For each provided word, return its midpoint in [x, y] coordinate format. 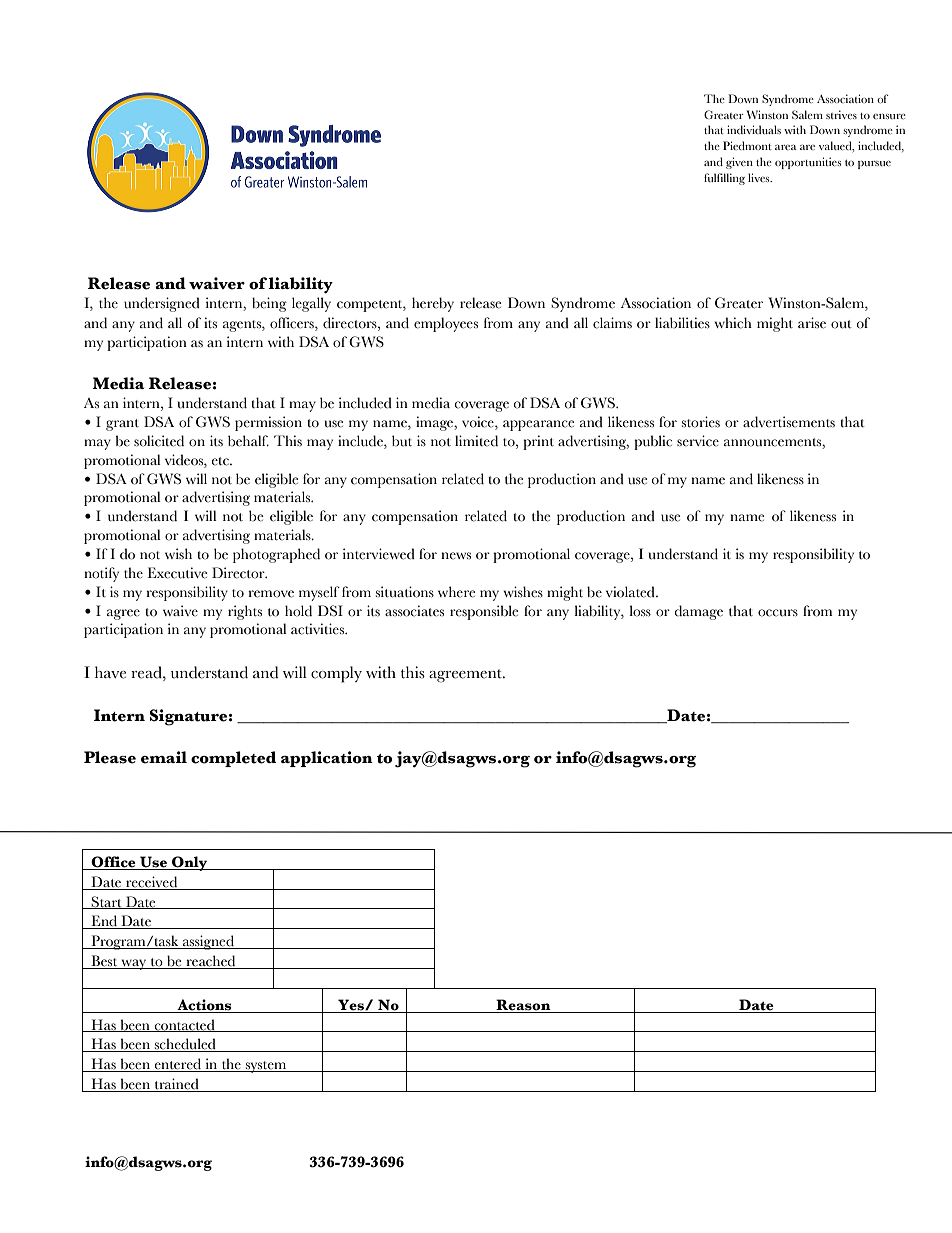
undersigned [162, 304]
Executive [177, 573]
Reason [523, 1005]
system [266, 1067]
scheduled [185, 1045]
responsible [484, 612]
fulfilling [724, 179]
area [786, 147]
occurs [778, 613]
